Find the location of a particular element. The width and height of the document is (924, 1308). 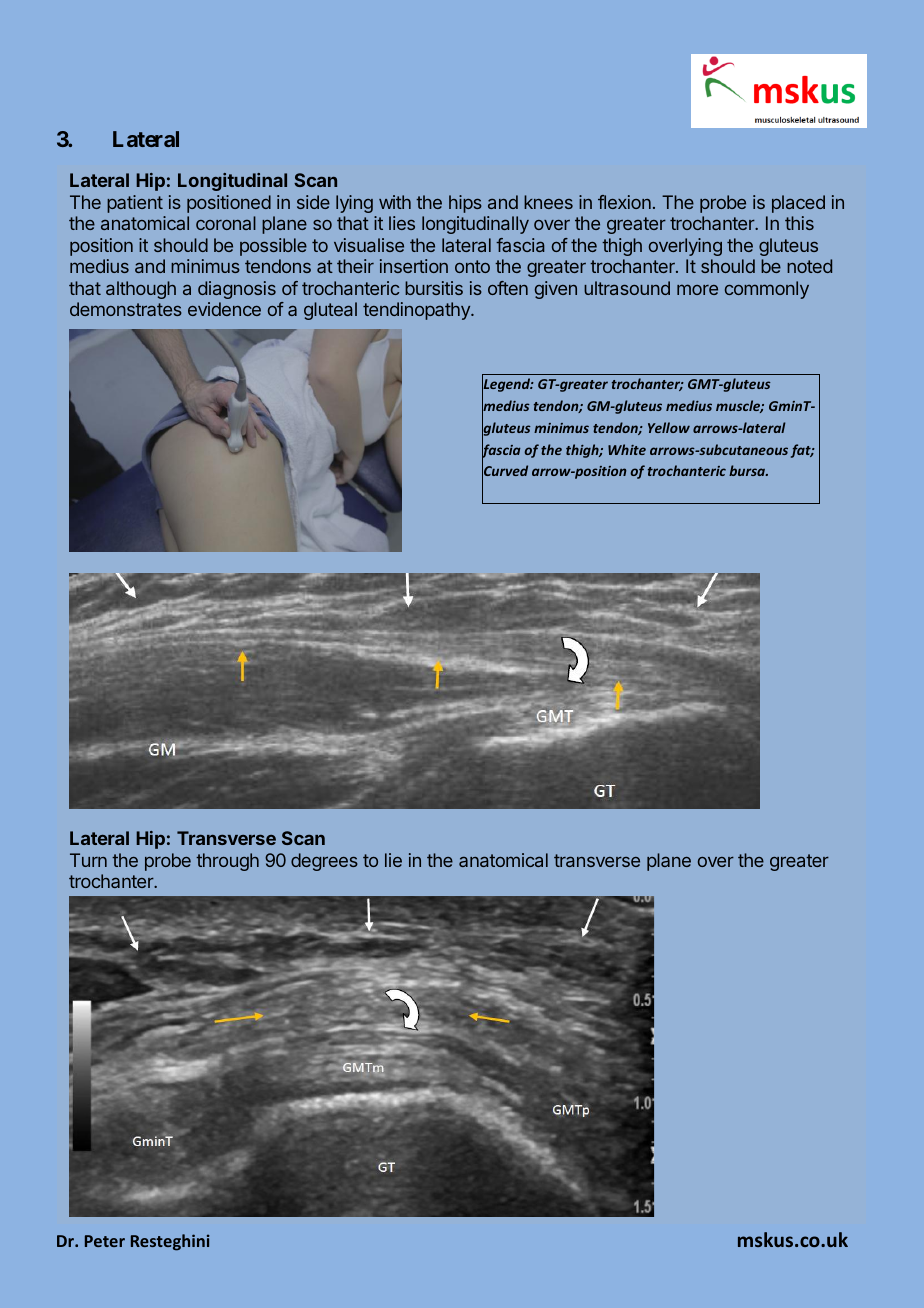

coronal is located at coordinates (226, 223).
